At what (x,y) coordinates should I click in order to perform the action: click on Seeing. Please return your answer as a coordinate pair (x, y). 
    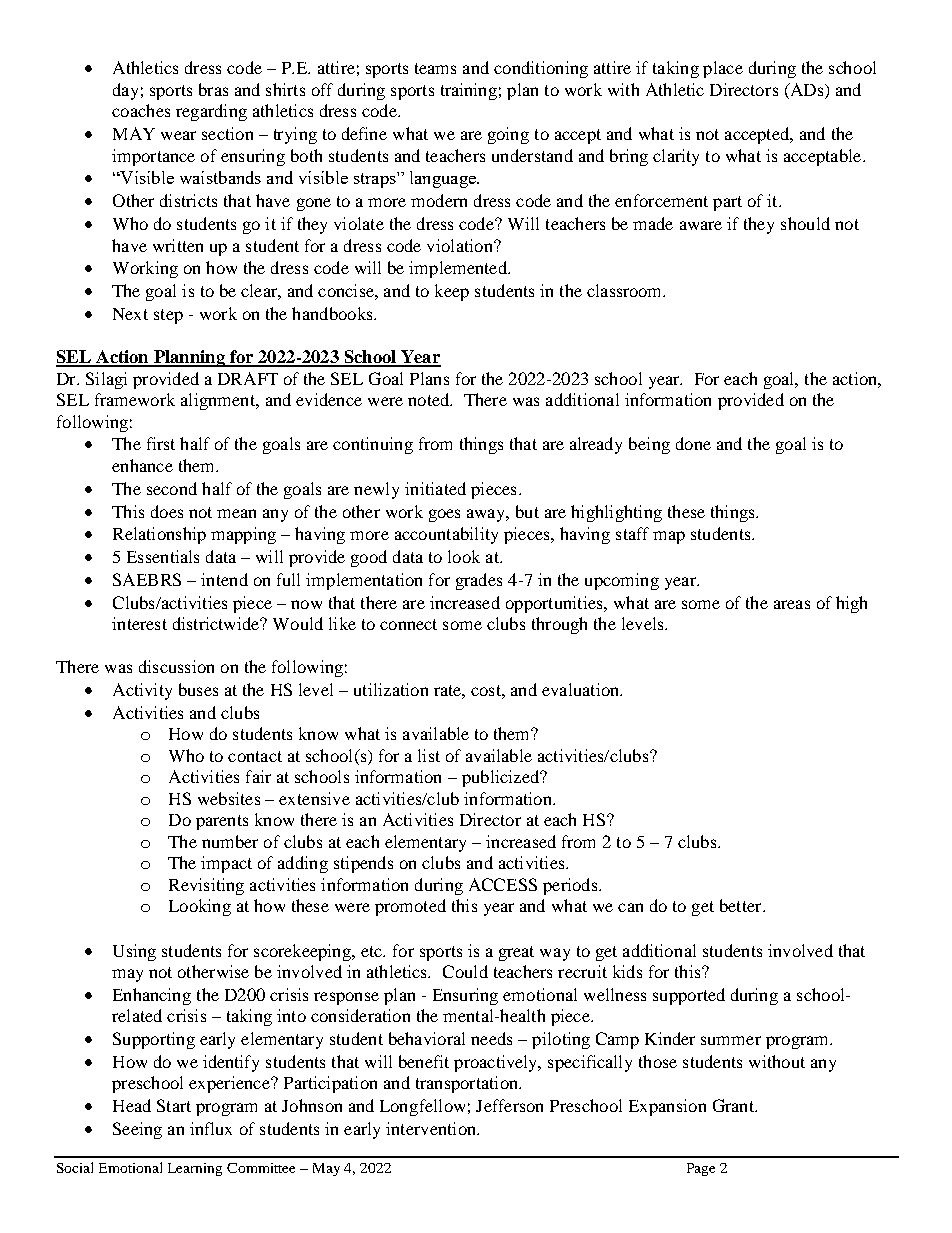
    Looking at the image, I should click on (137, 1130).
